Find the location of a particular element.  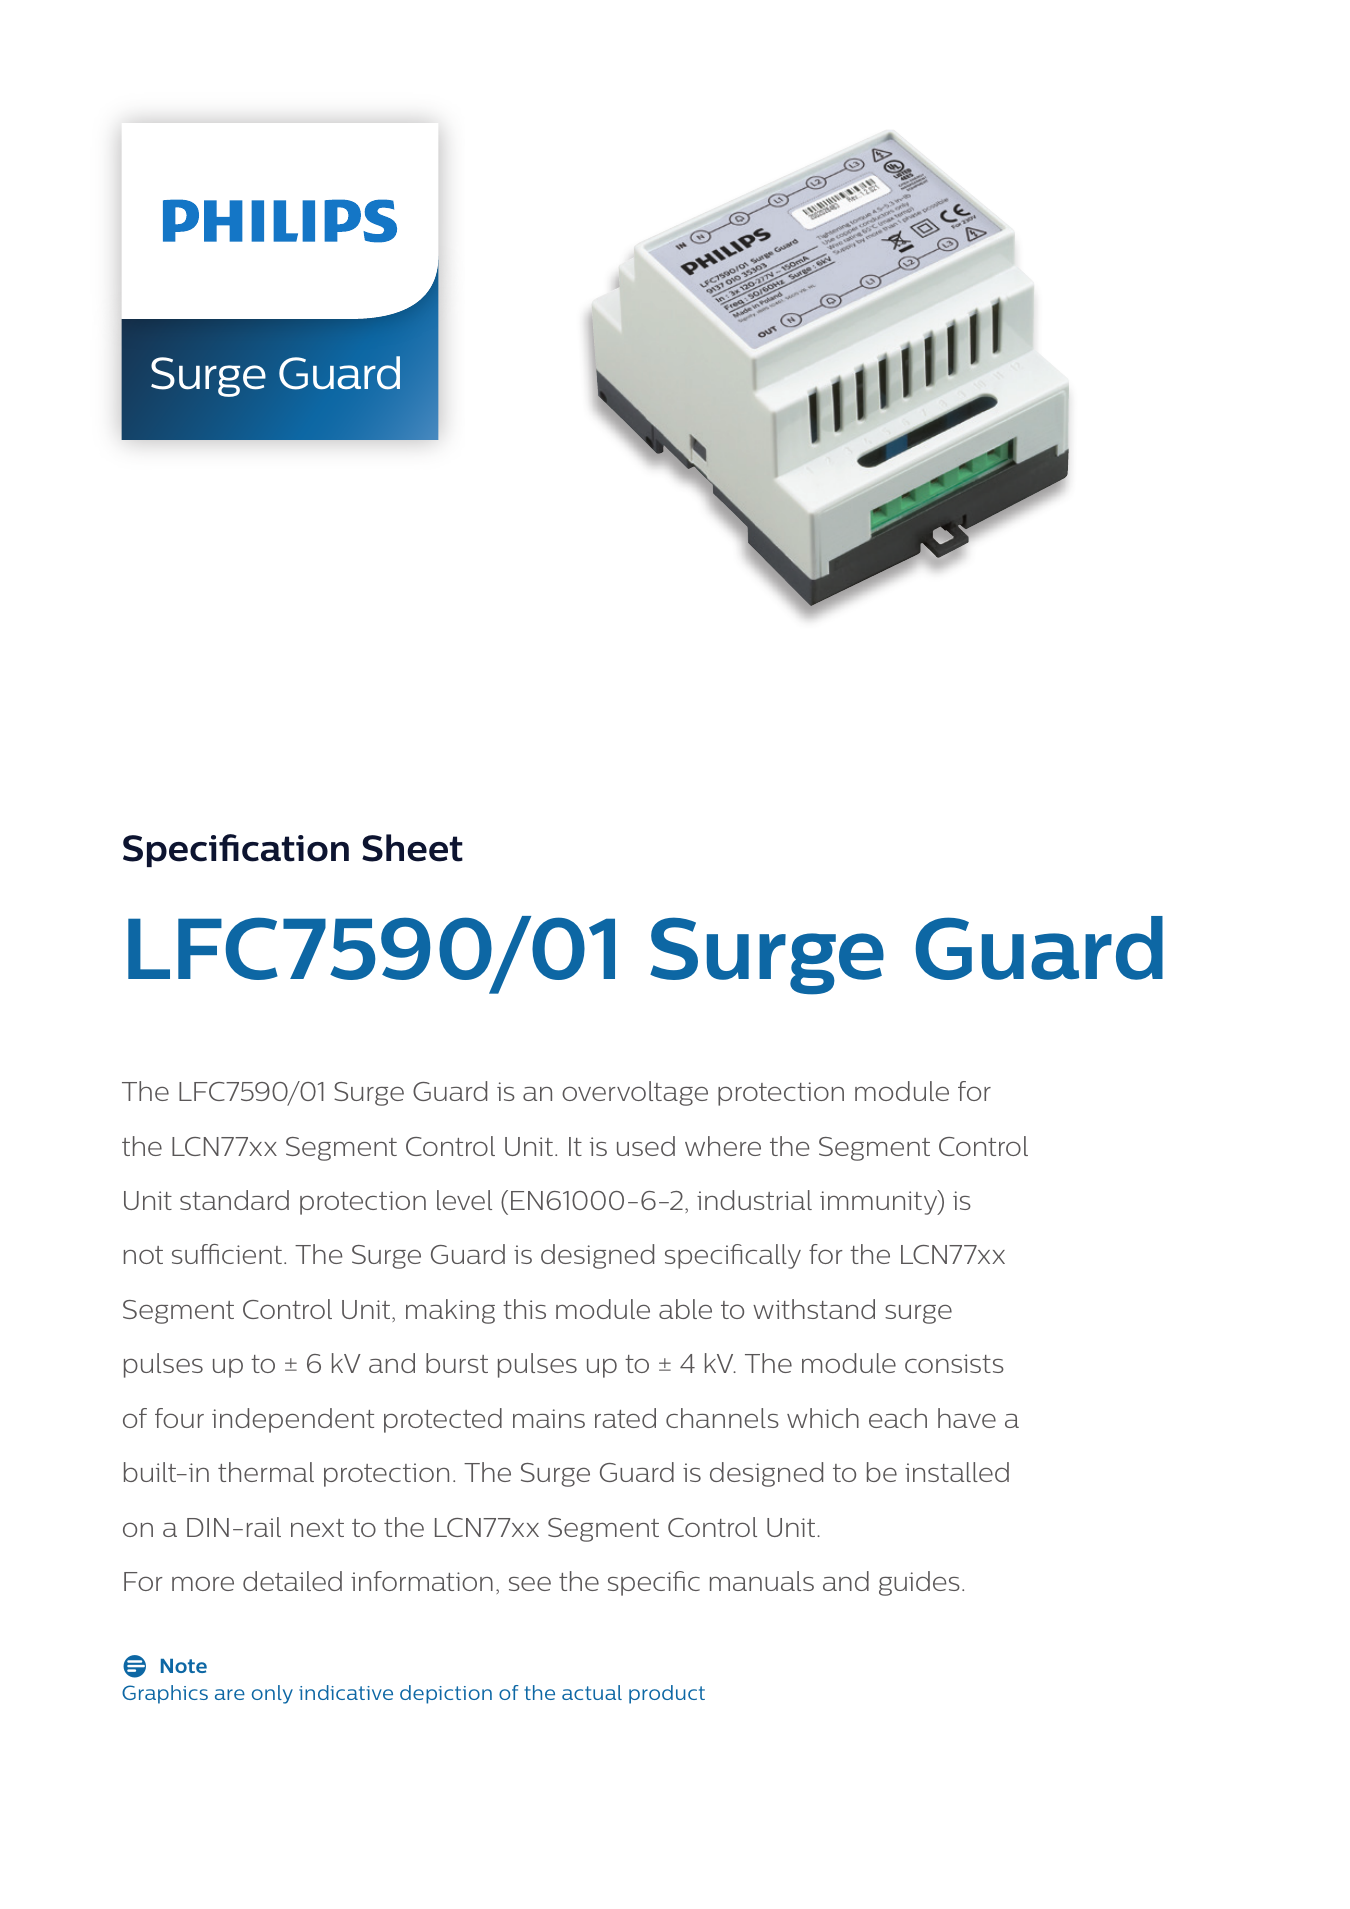

guides is located at coordinates (919, 1583).
